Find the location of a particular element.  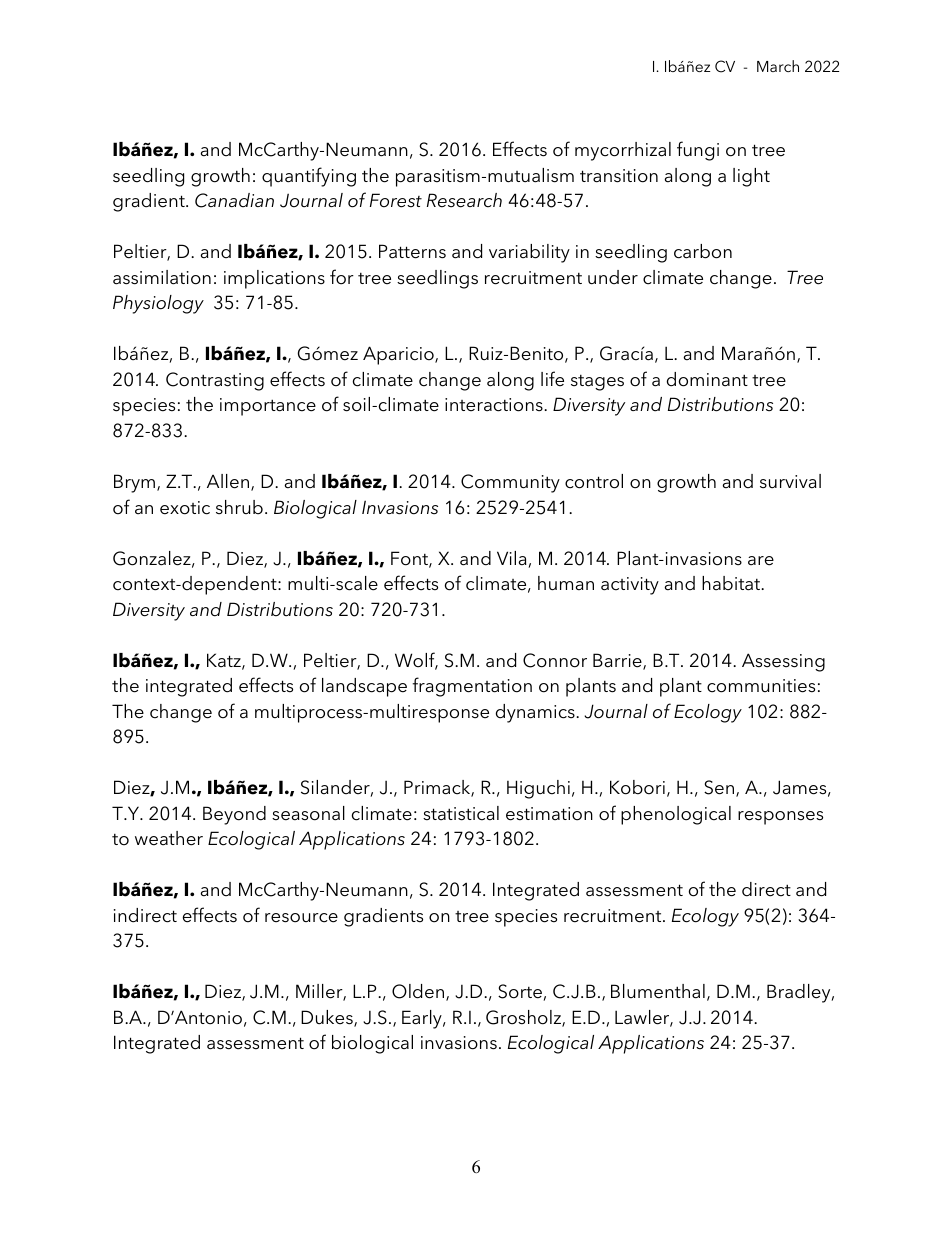

statistical is located at coordinates (461, 813).
